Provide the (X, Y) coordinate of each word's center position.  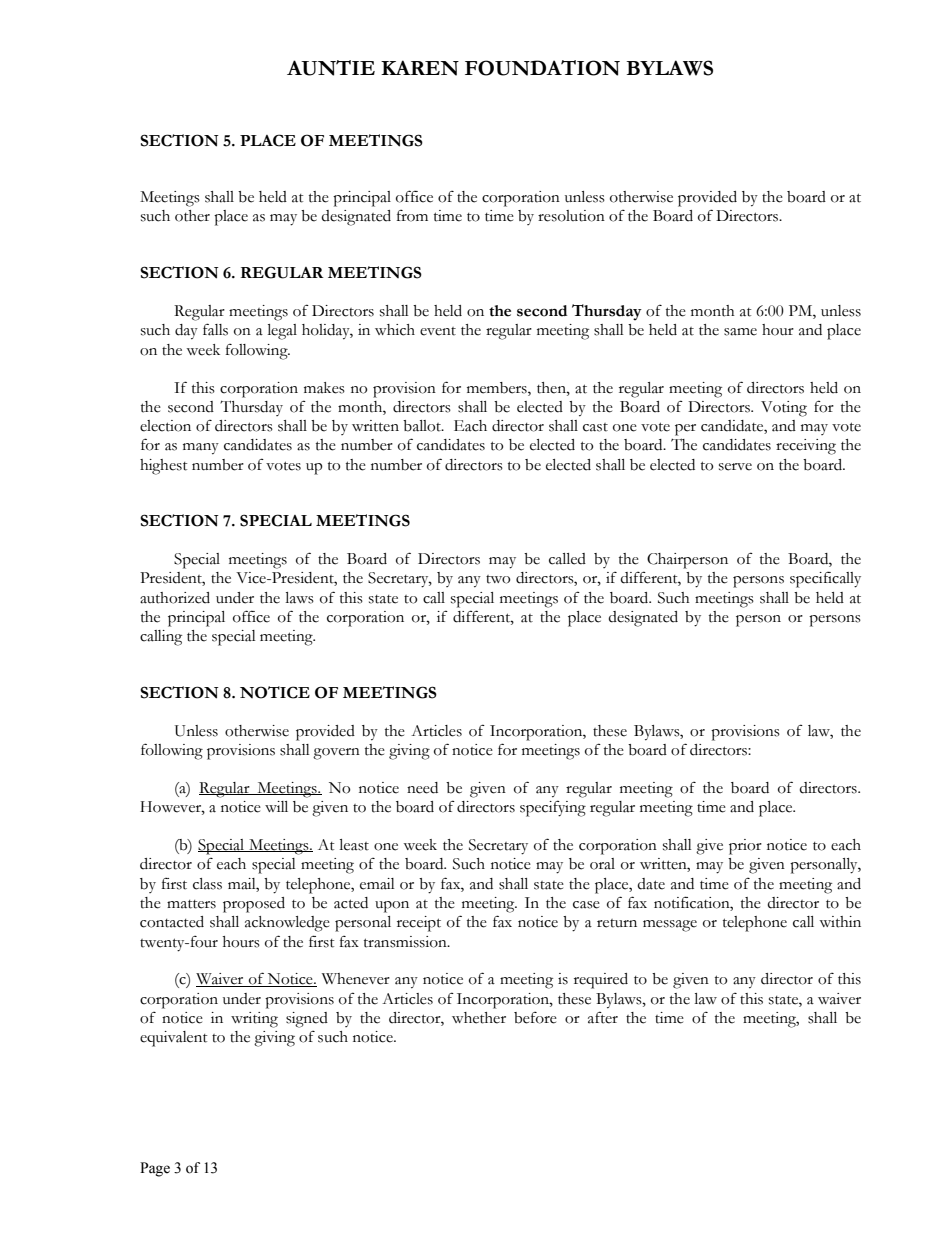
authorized (175, 598)
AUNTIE (331, 68)
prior (745, 847)
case (586, 905)
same (740, 332)
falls (215, 329)
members (498, 388)
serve (735, 467)
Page (155, 1169)
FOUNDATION (542, 68)
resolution (571, 216)
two (498, 579)
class (207, 884)
